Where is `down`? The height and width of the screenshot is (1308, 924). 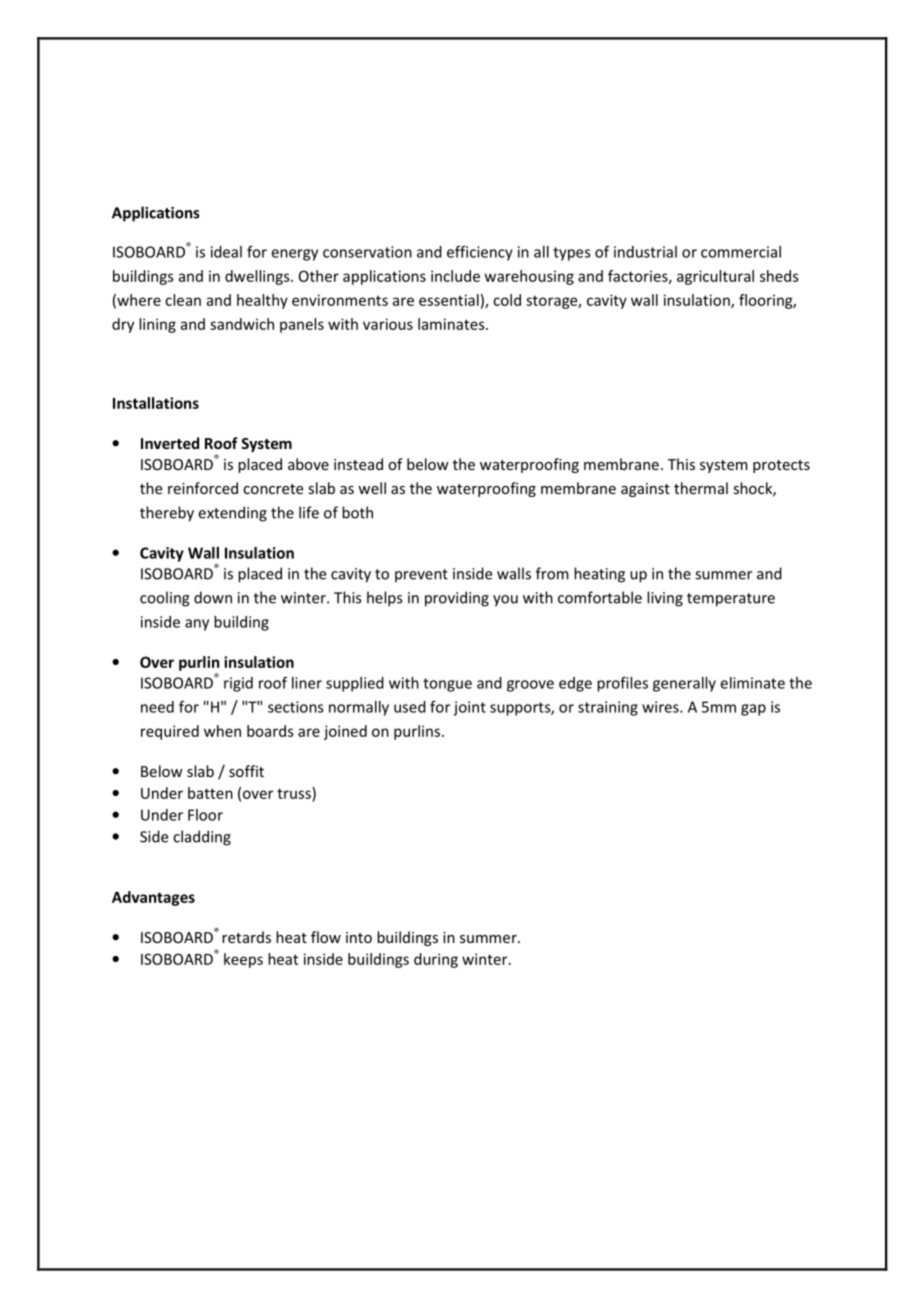
down is located at coordinates (213, 597).
